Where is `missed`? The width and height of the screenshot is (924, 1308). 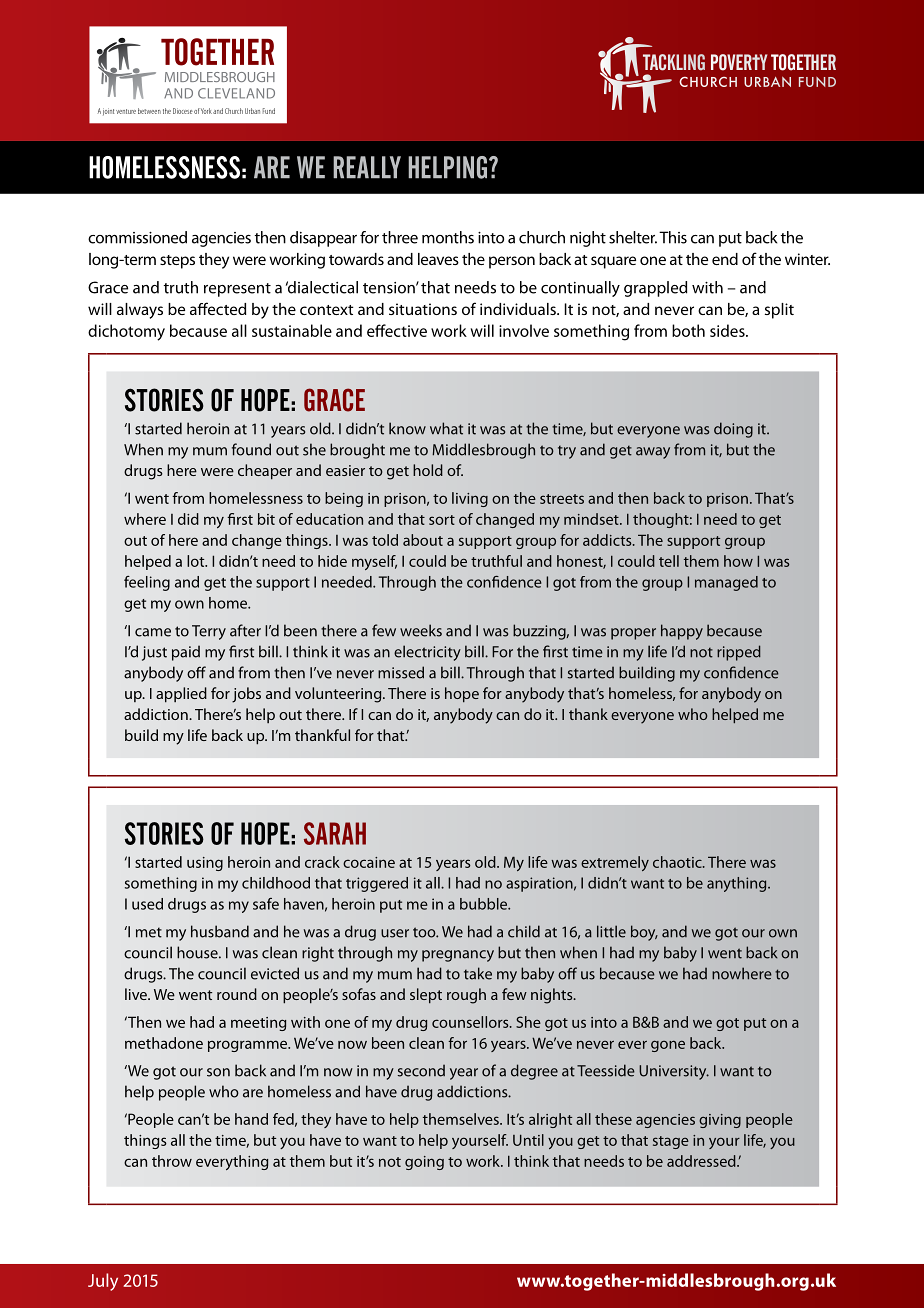
missed is located at coordinates (401, 672).
